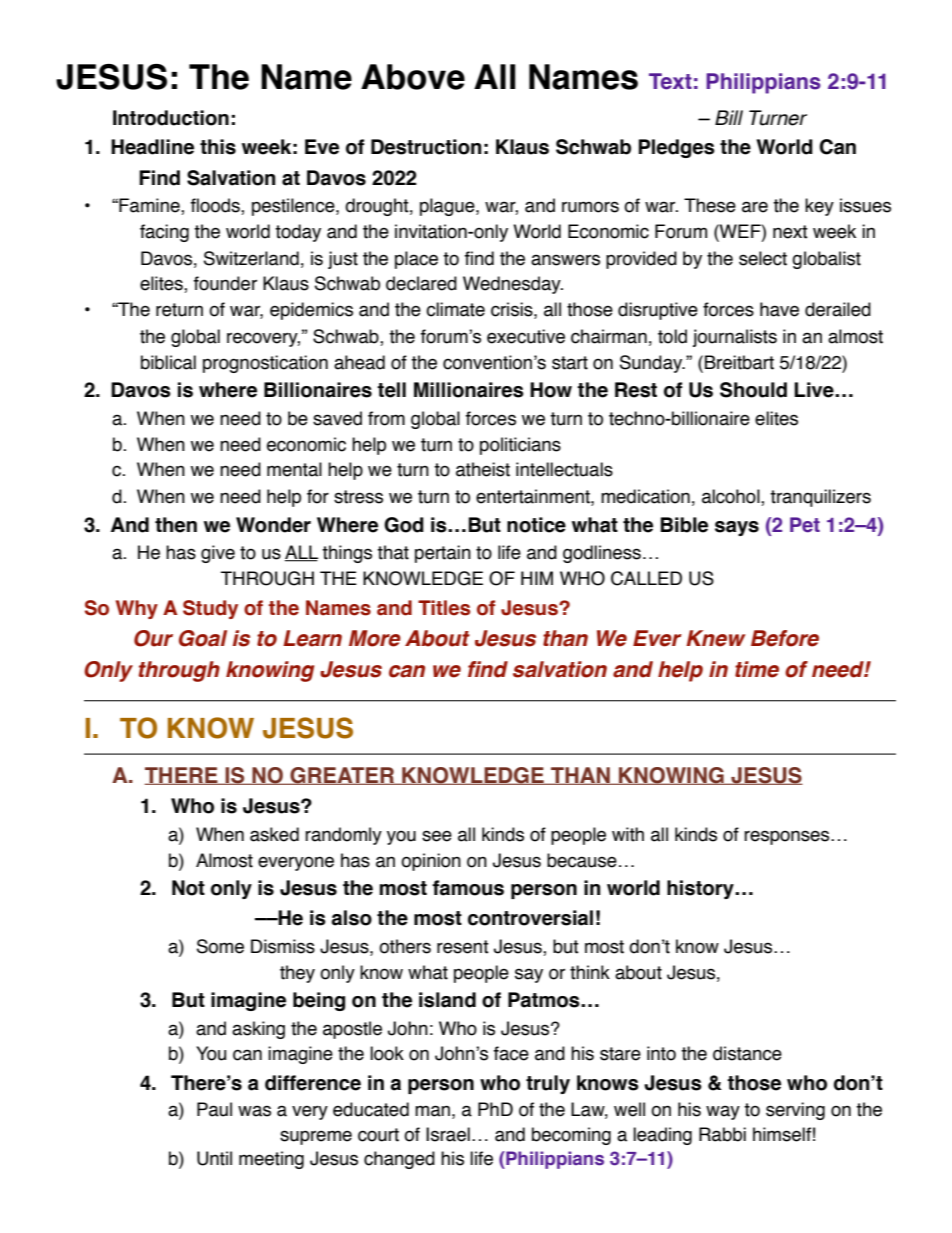  I want to click on Titles, so click(444, 608).
